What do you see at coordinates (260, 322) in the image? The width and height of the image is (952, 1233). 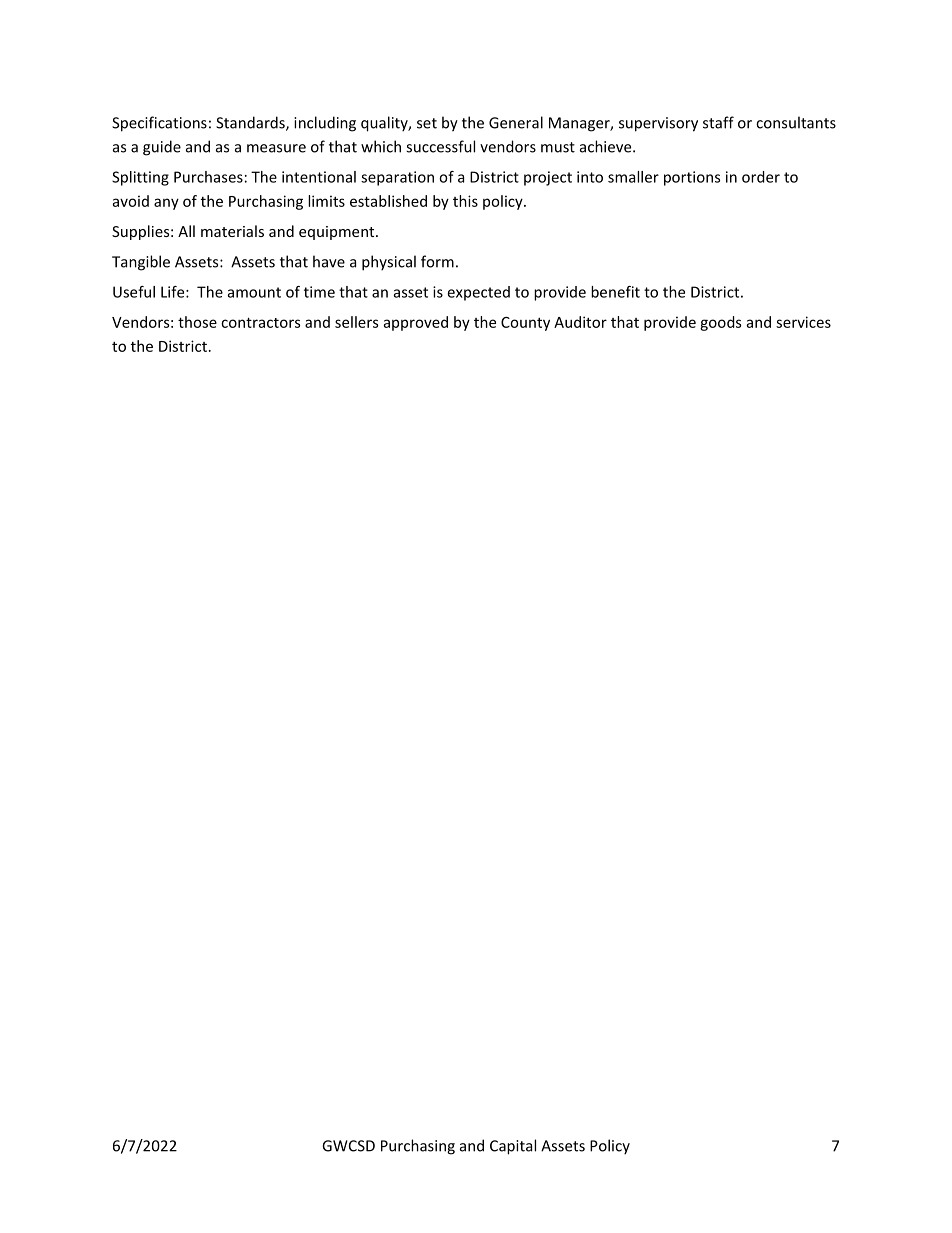 I see `contractors` at bounding box center [260, 322].
